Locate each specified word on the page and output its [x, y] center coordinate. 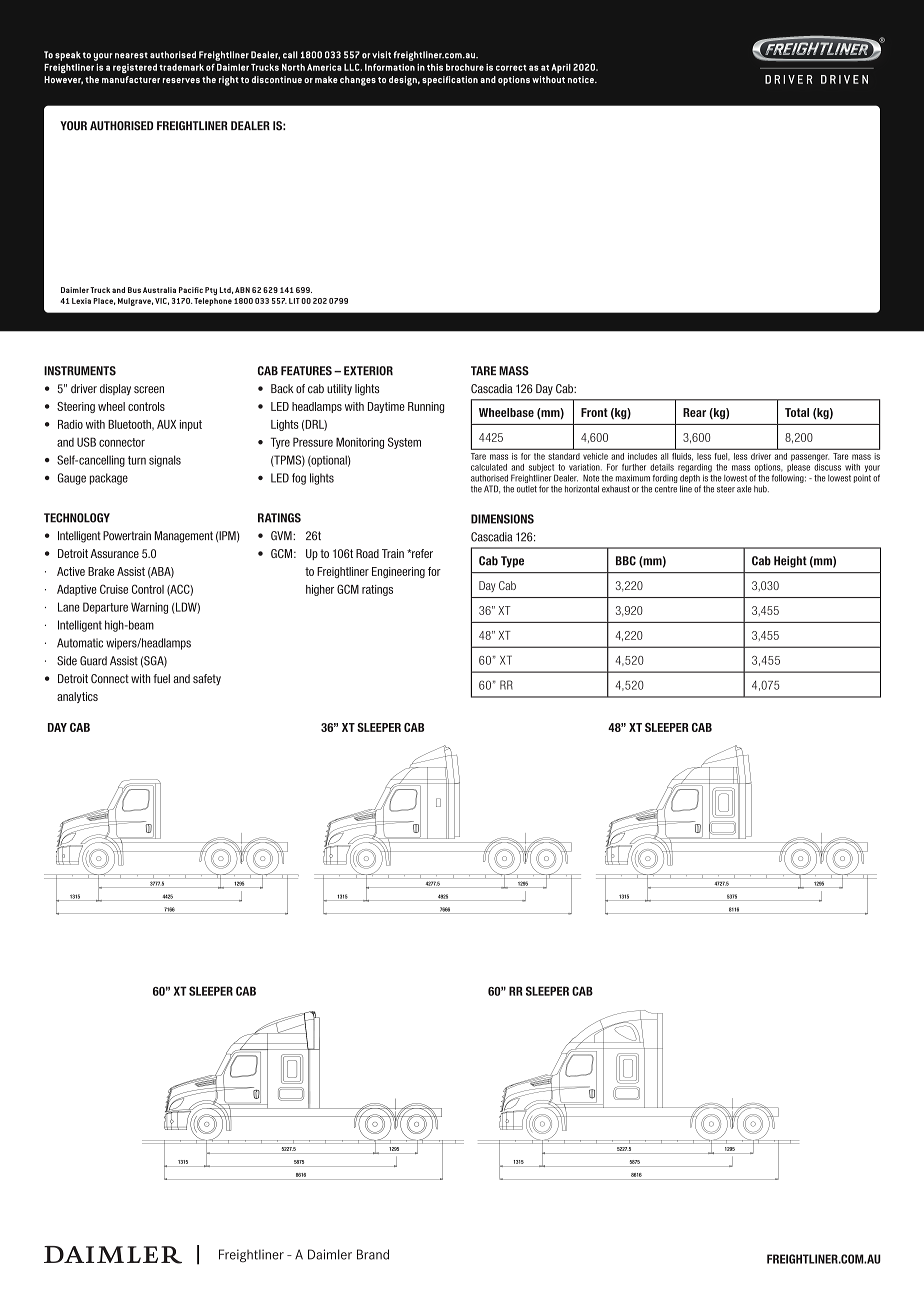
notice [582, 79]
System [404, 443]
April [561, 68]
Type [512, 562]
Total [797, 412]
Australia [159, 290]
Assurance [115, 553]
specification [450, 81]
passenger [810, 458]
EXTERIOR [368, 371]
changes [358, 81]
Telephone [213, 302]
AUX [166, 424]
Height [790, 562]
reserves [181, 80]
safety [207, 679]
